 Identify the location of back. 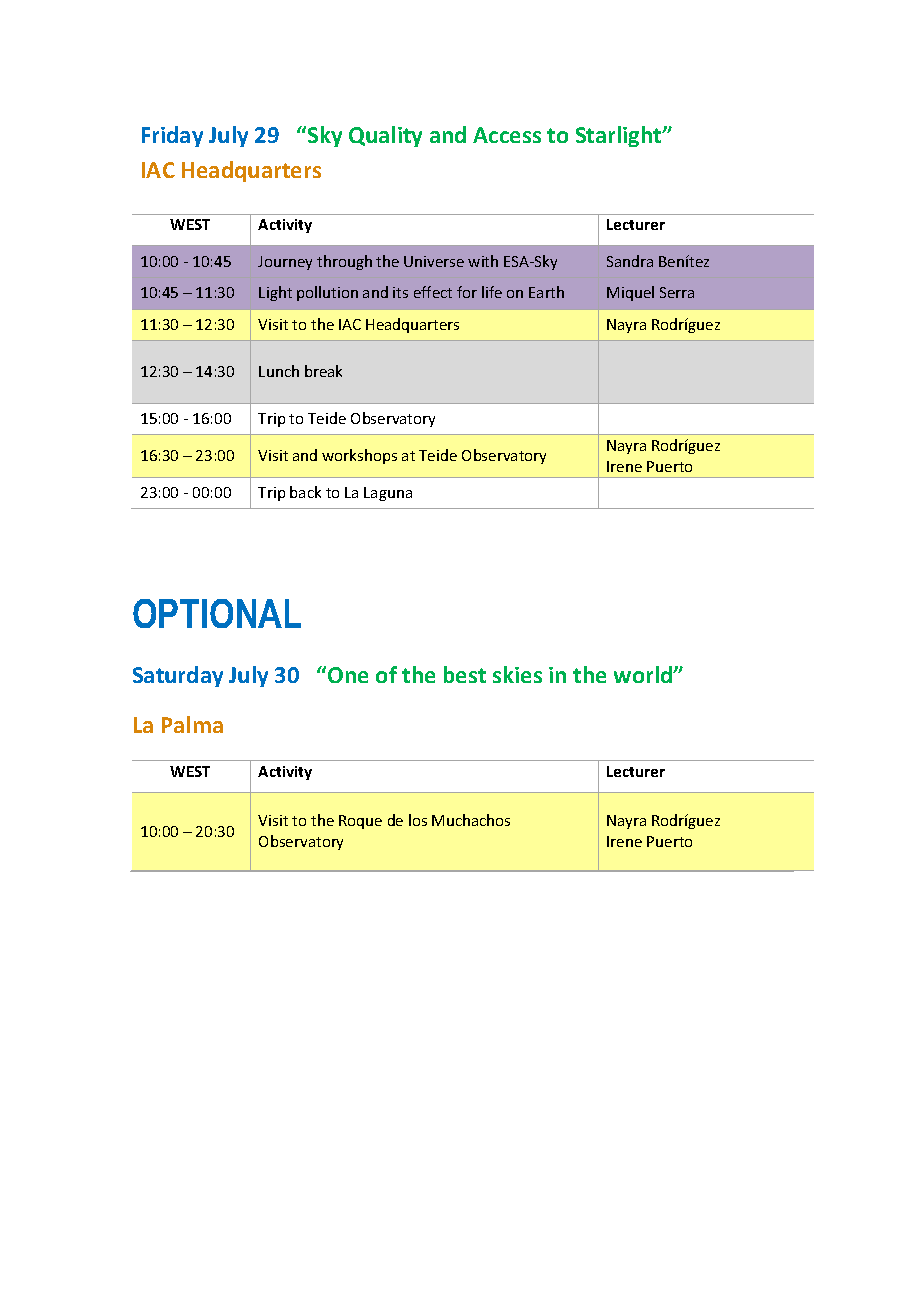
(305, 492).
